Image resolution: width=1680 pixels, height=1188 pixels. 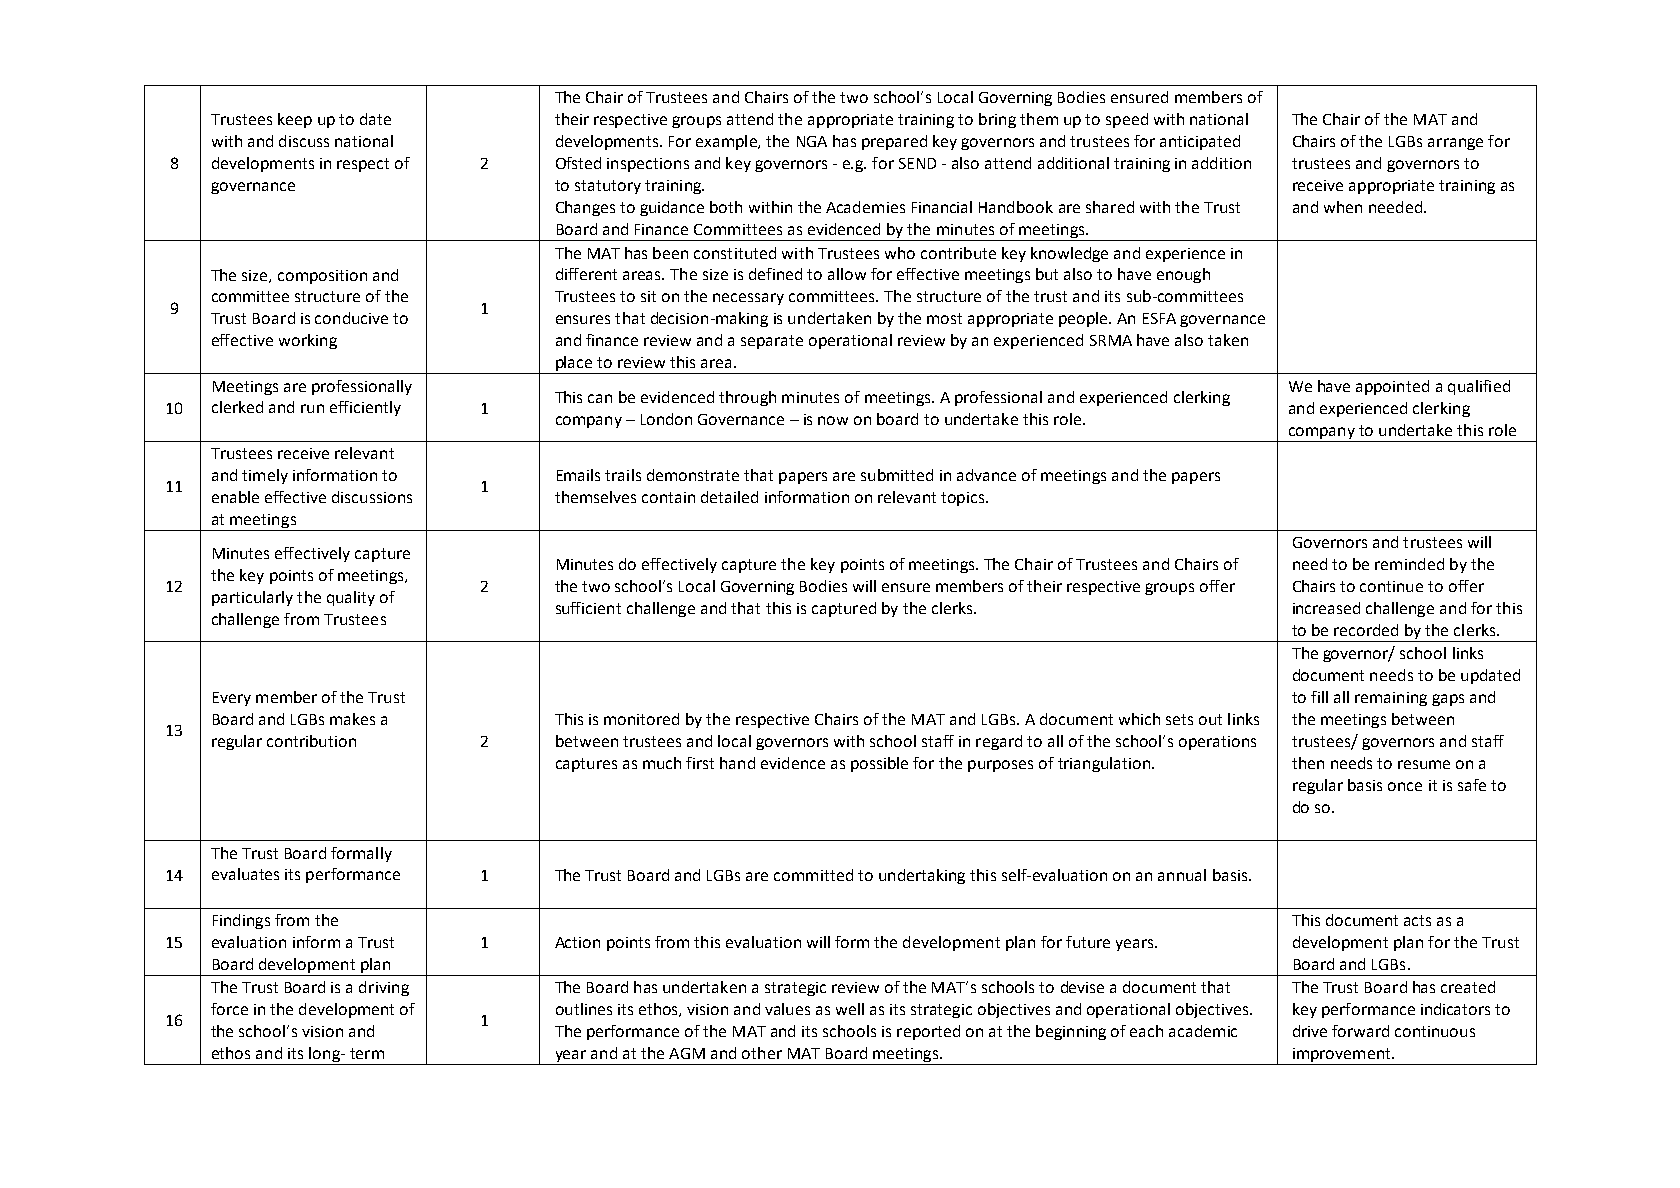 I want to click on submitted, so click(x=897, y=475).
